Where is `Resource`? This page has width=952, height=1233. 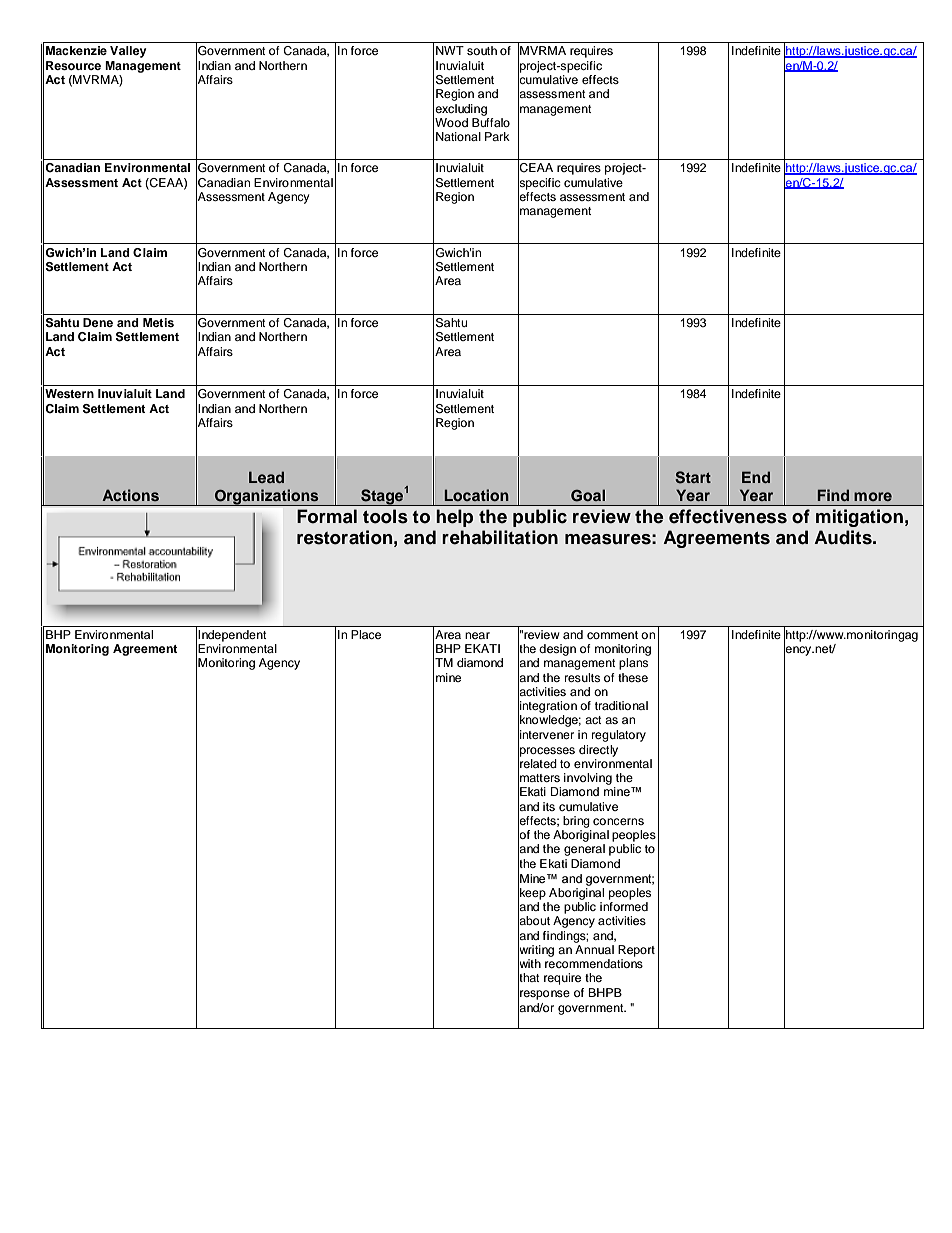 Resource is located at coordinates (73, 65).
